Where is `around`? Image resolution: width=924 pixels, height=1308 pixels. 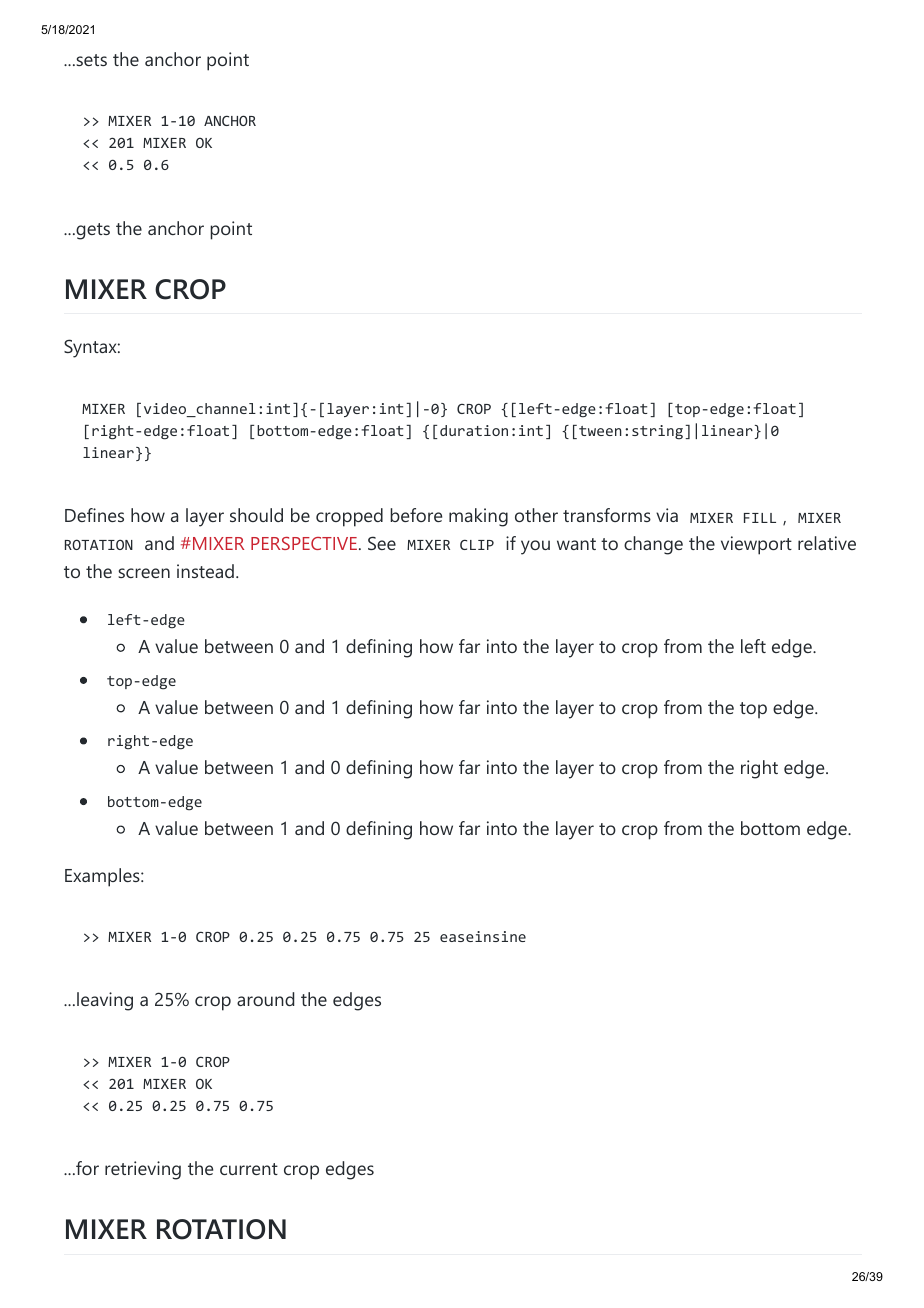
around is located at coordinates (265, 999).
